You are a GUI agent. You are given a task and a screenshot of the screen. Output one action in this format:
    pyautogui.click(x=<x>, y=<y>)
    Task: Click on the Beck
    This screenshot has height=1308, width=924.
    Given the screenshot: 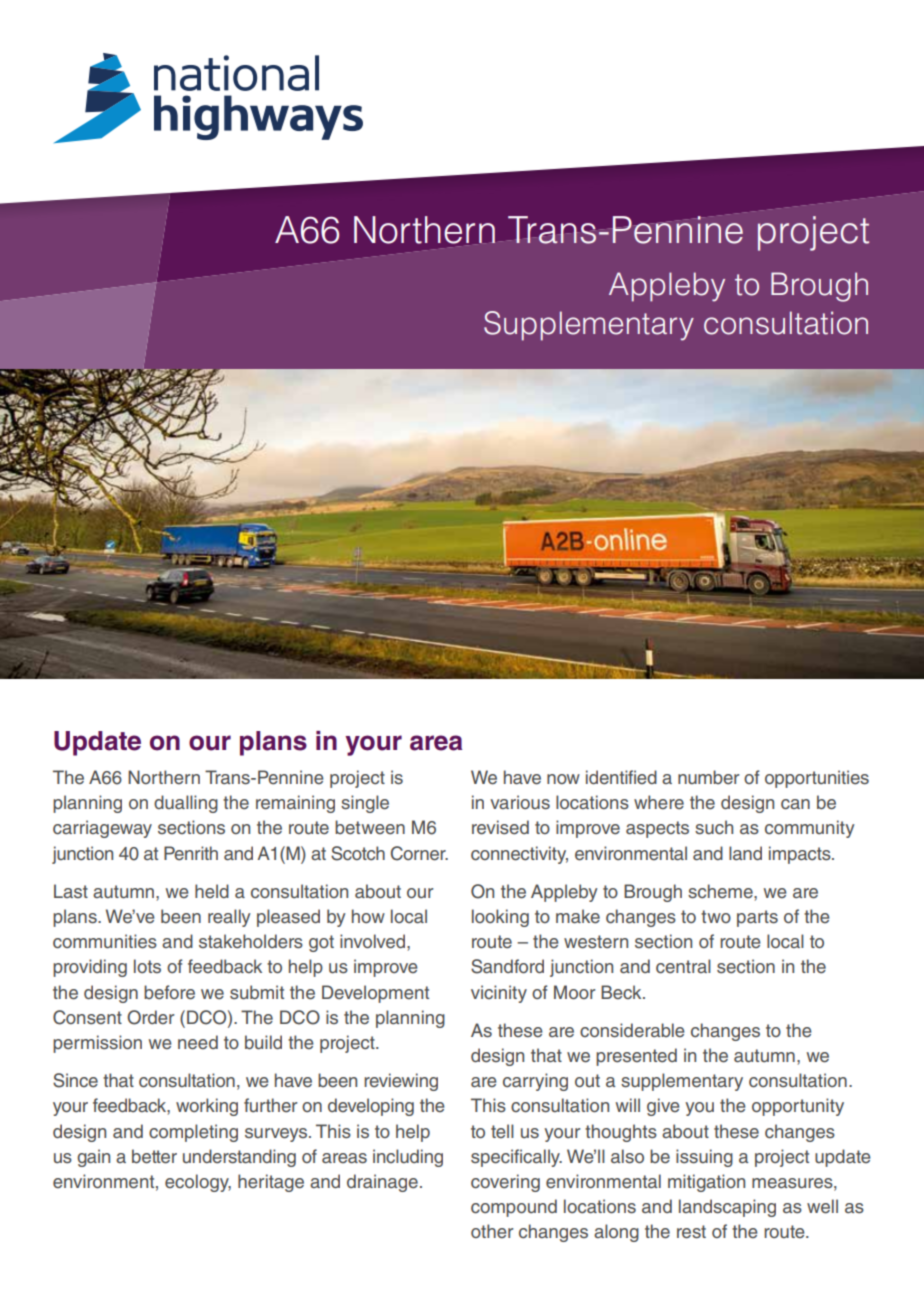 What is the action you would take?
    pyautogui.click(x=622, y=992)
